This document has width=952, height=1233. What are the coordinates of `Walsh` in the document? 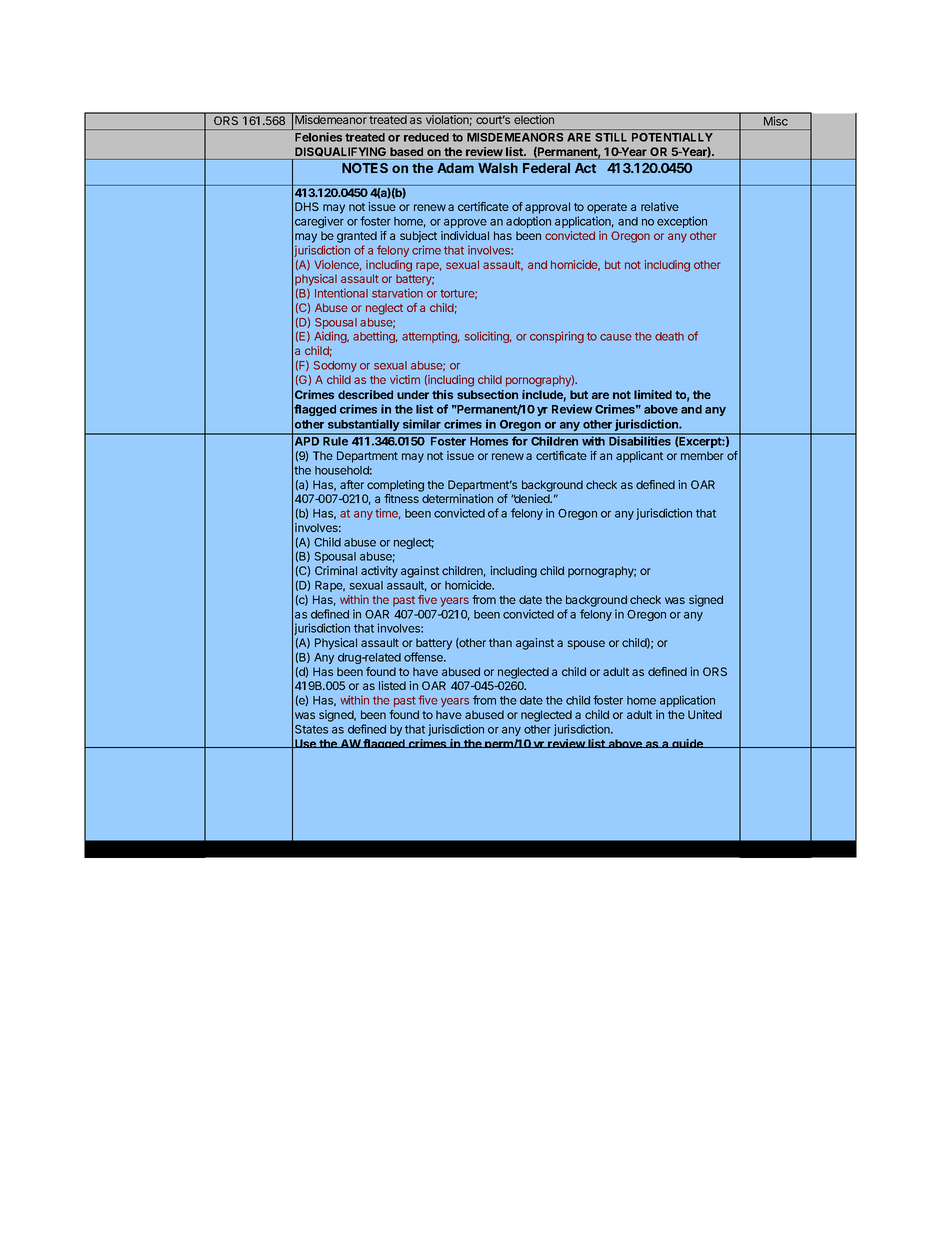 It's located at (498, 168).
